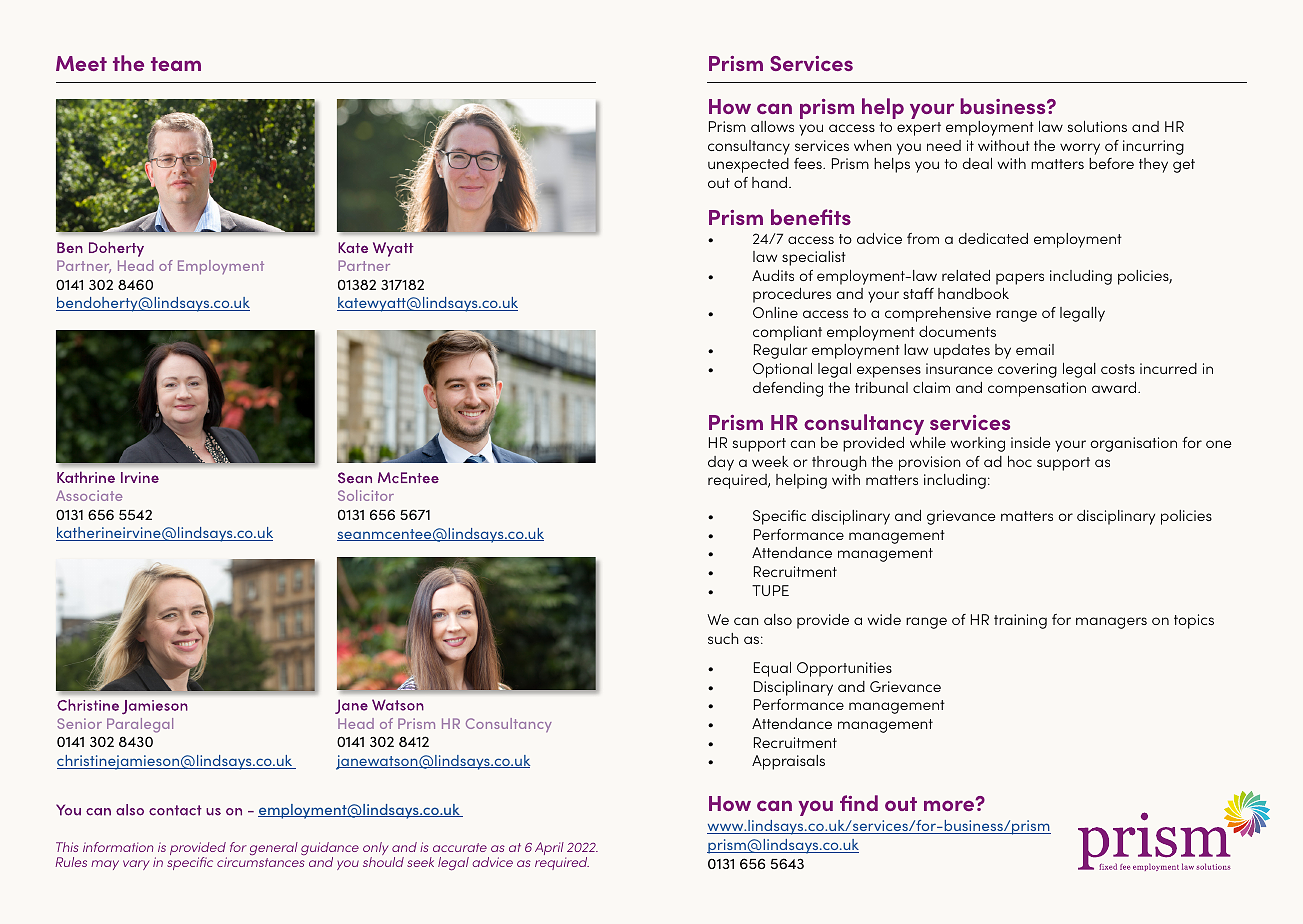 This page has width=1303, height=924. What do you see at coordinates (550, 850) in the page?
I see `April` at bounding box center [550, 850].
